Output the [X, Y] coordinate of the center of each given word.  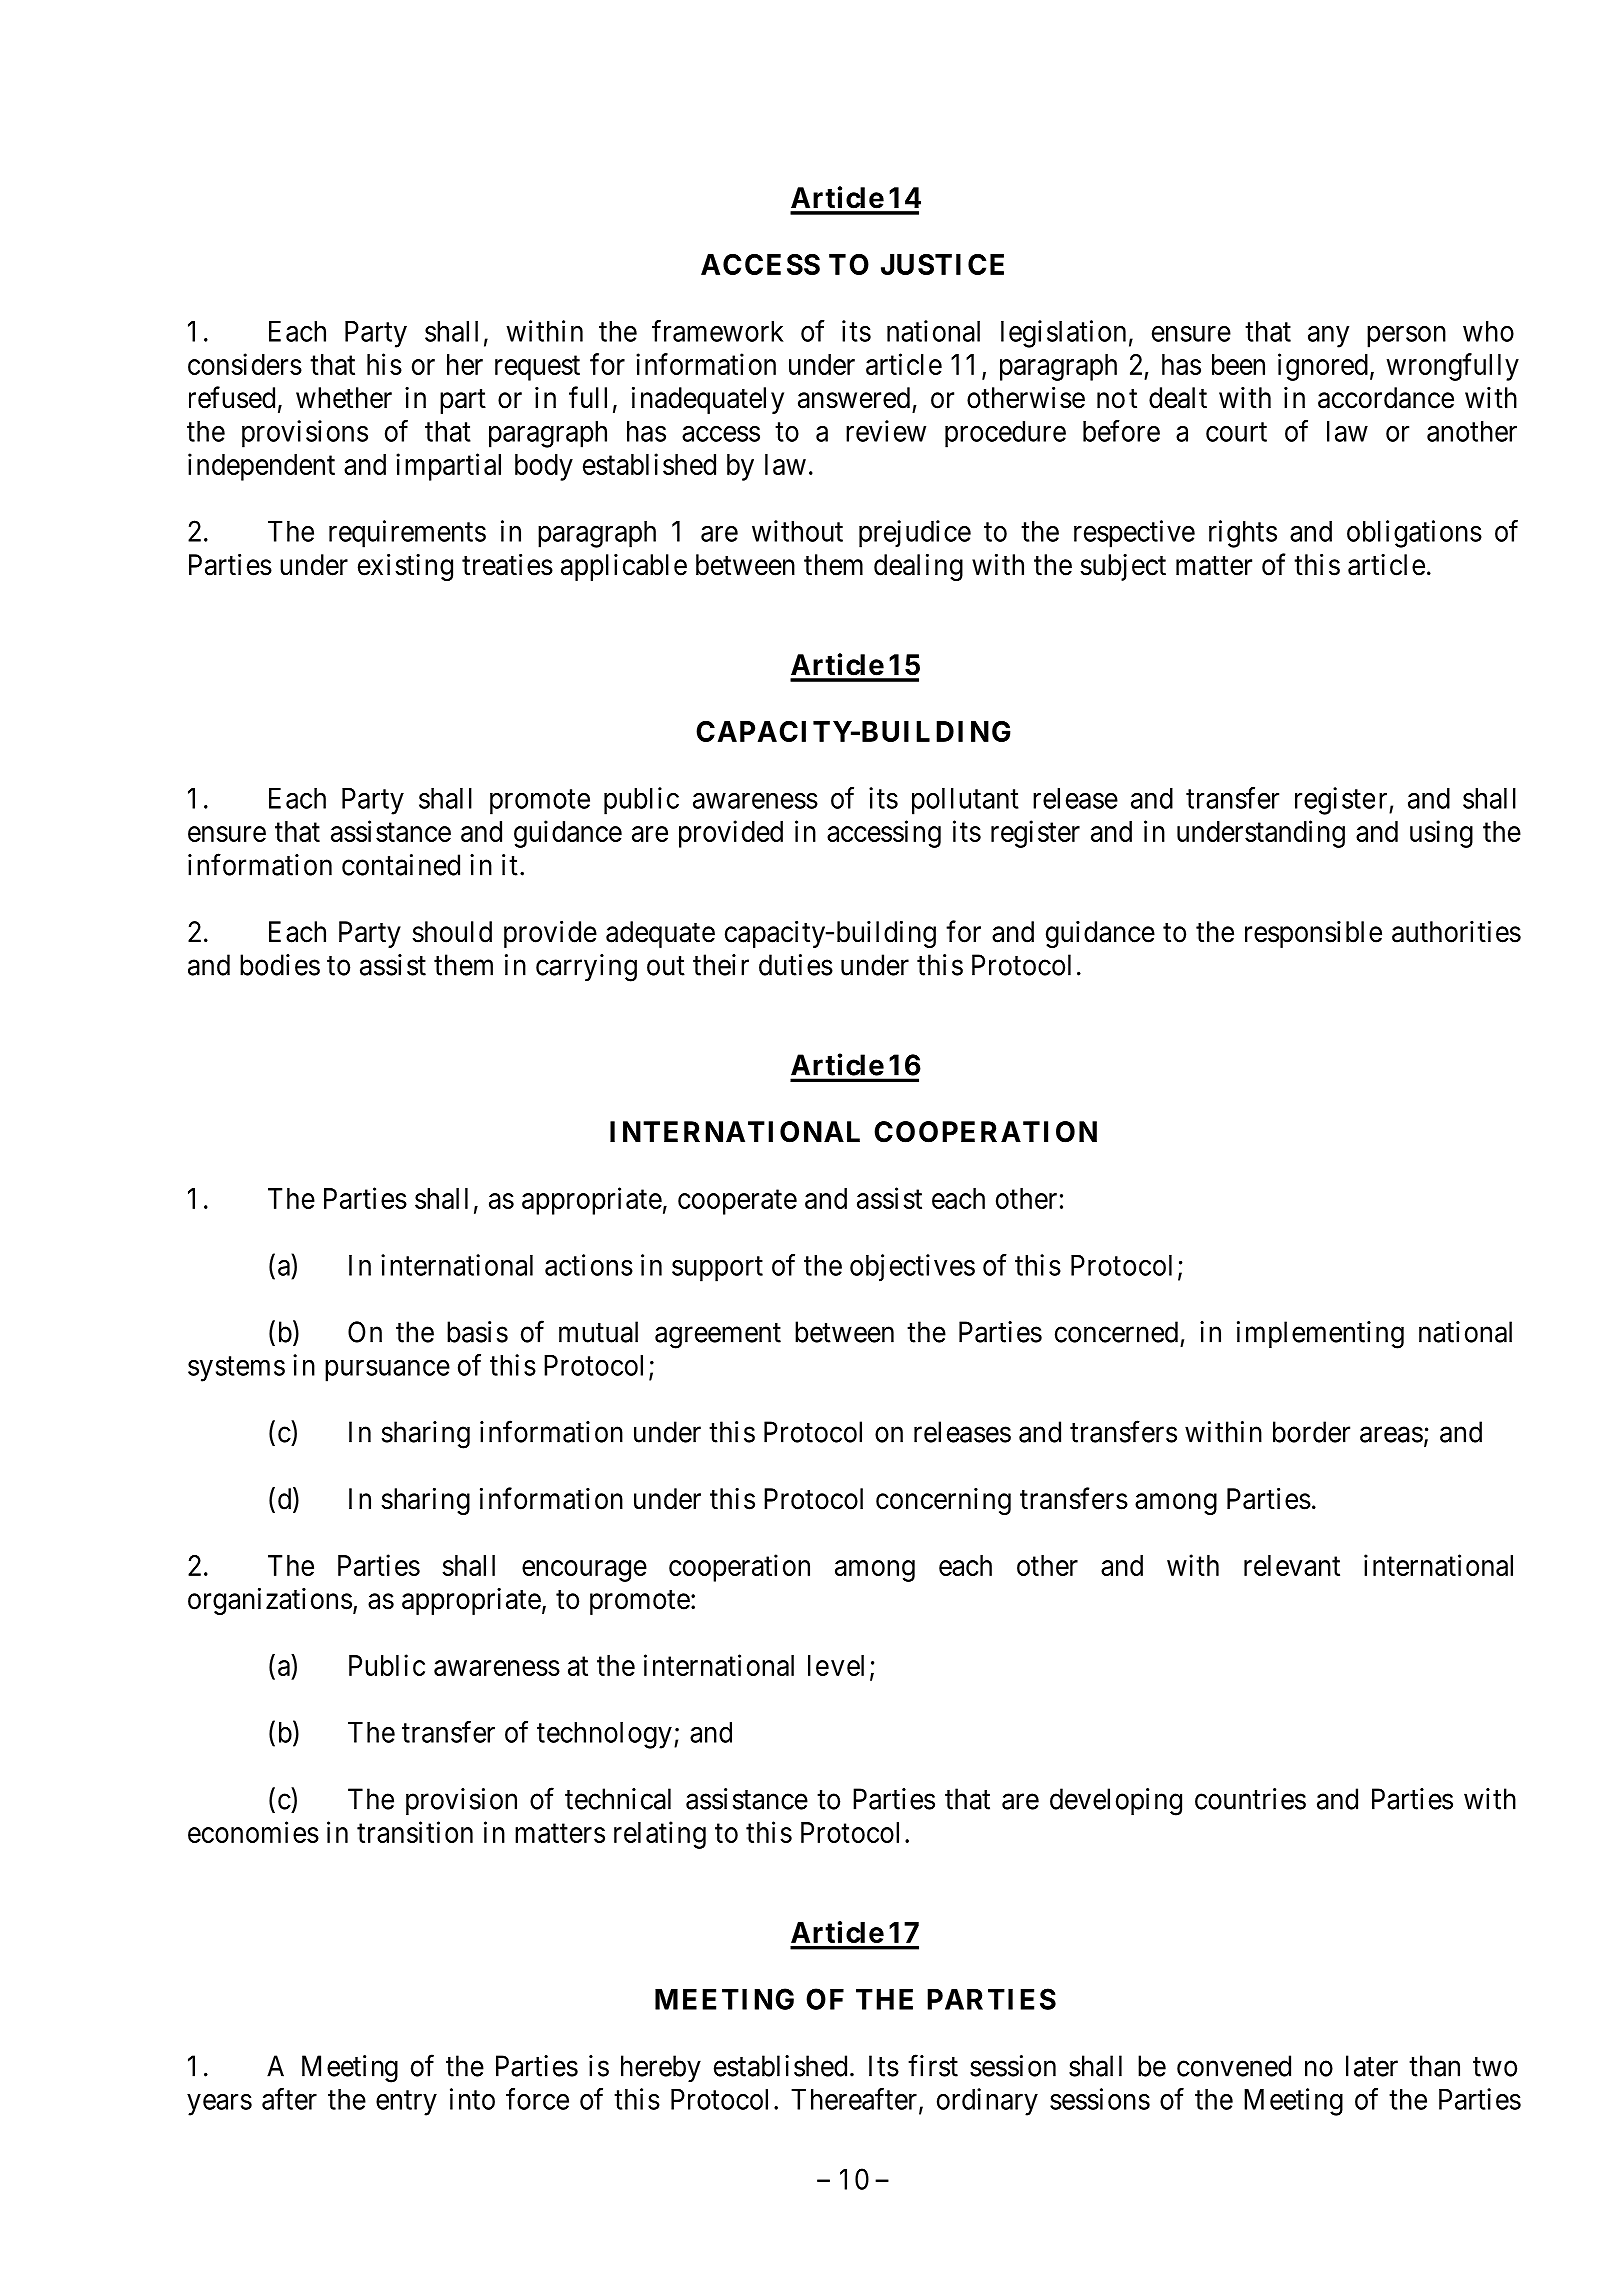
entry [406, 2103]
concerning [943, 1501]
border [1311, 1432]
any [1328, 337]
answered [854, 398]
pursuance [387, 1371]
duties [796, 965]
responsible [1313, 934]
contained [401, 865]
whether [344, 398]
